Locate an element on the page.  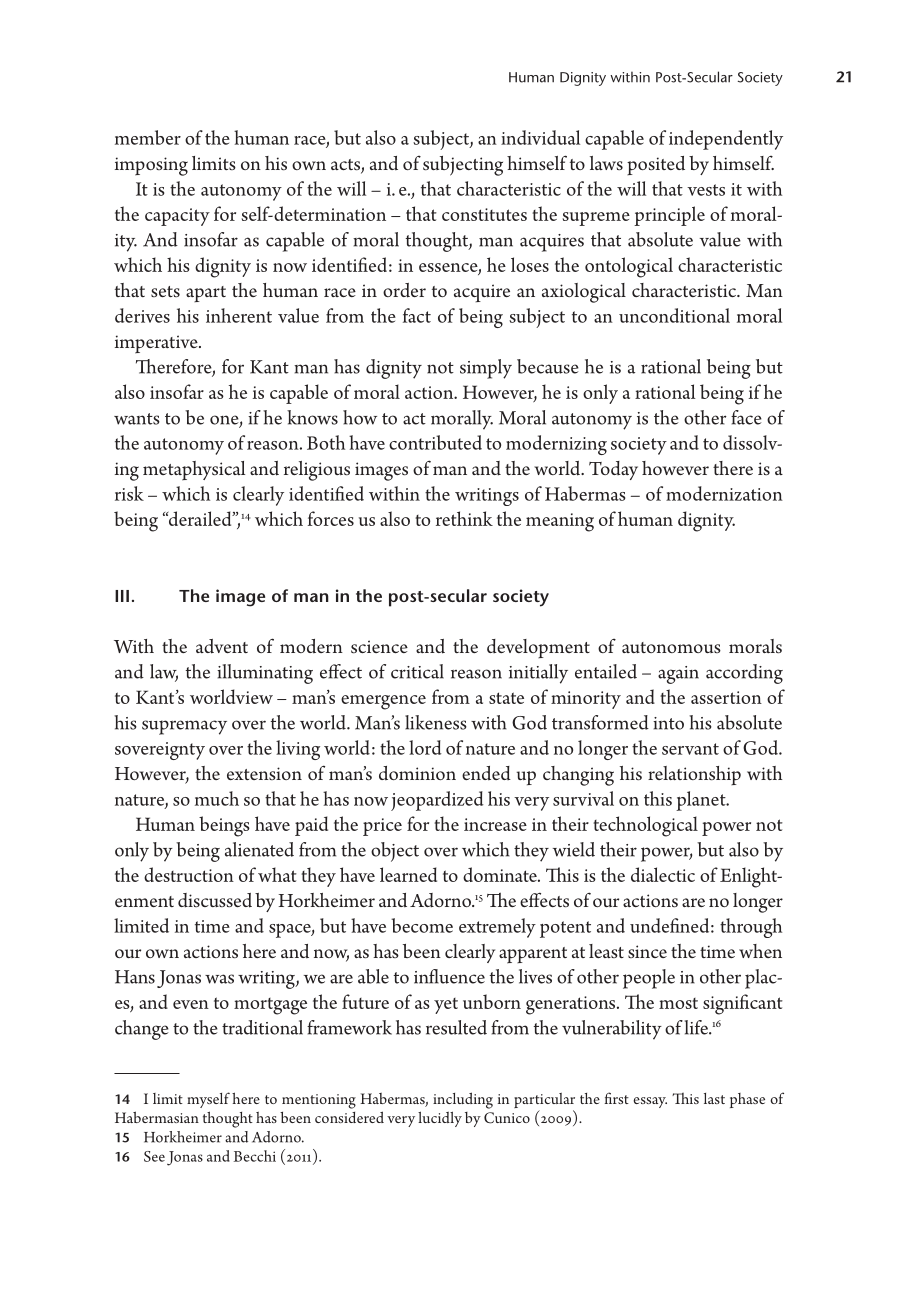
face is located at coordinates (746, 417).
